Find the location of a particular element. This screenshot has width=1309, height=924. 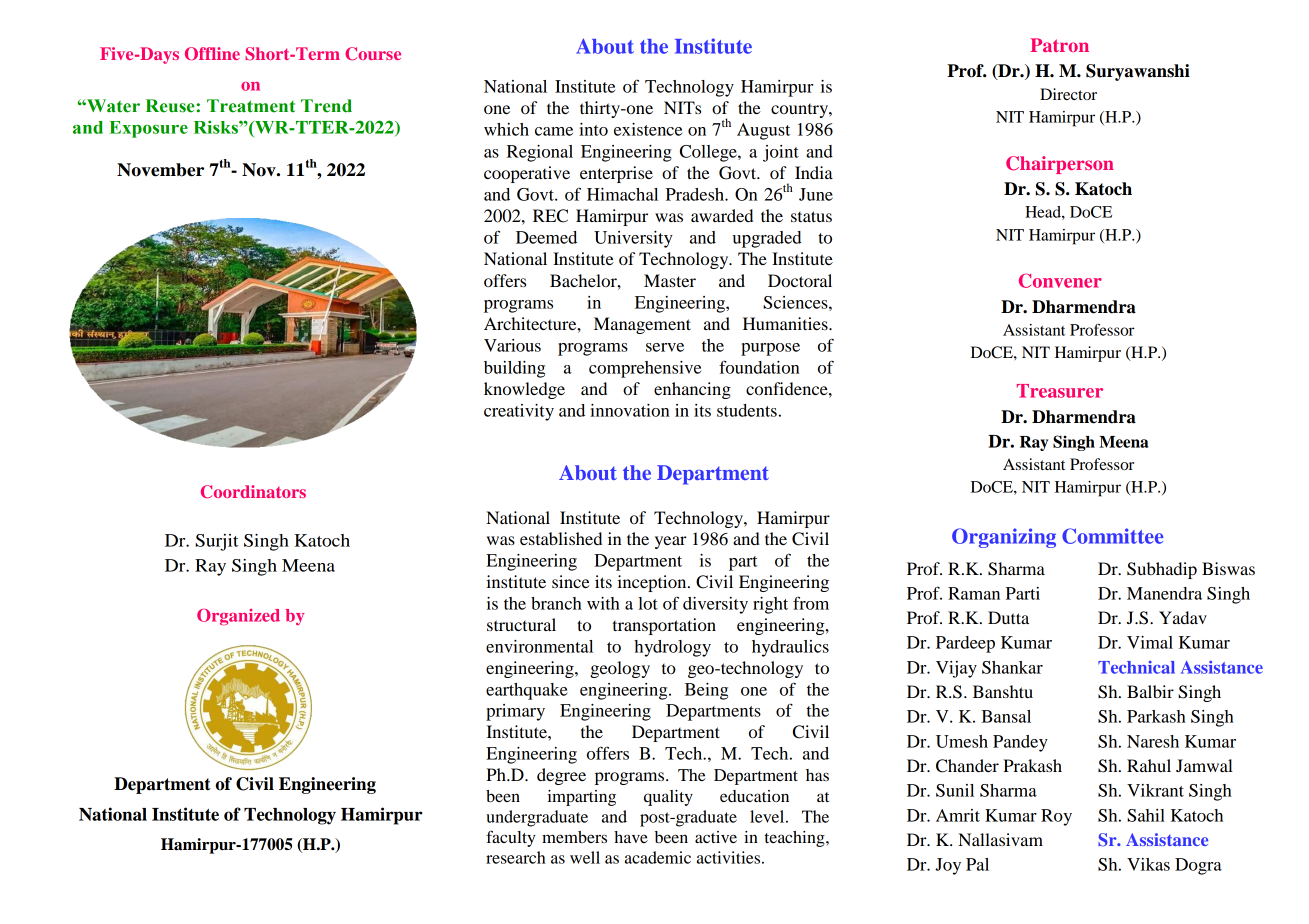

Raman is located at coordinates (974, 593).
